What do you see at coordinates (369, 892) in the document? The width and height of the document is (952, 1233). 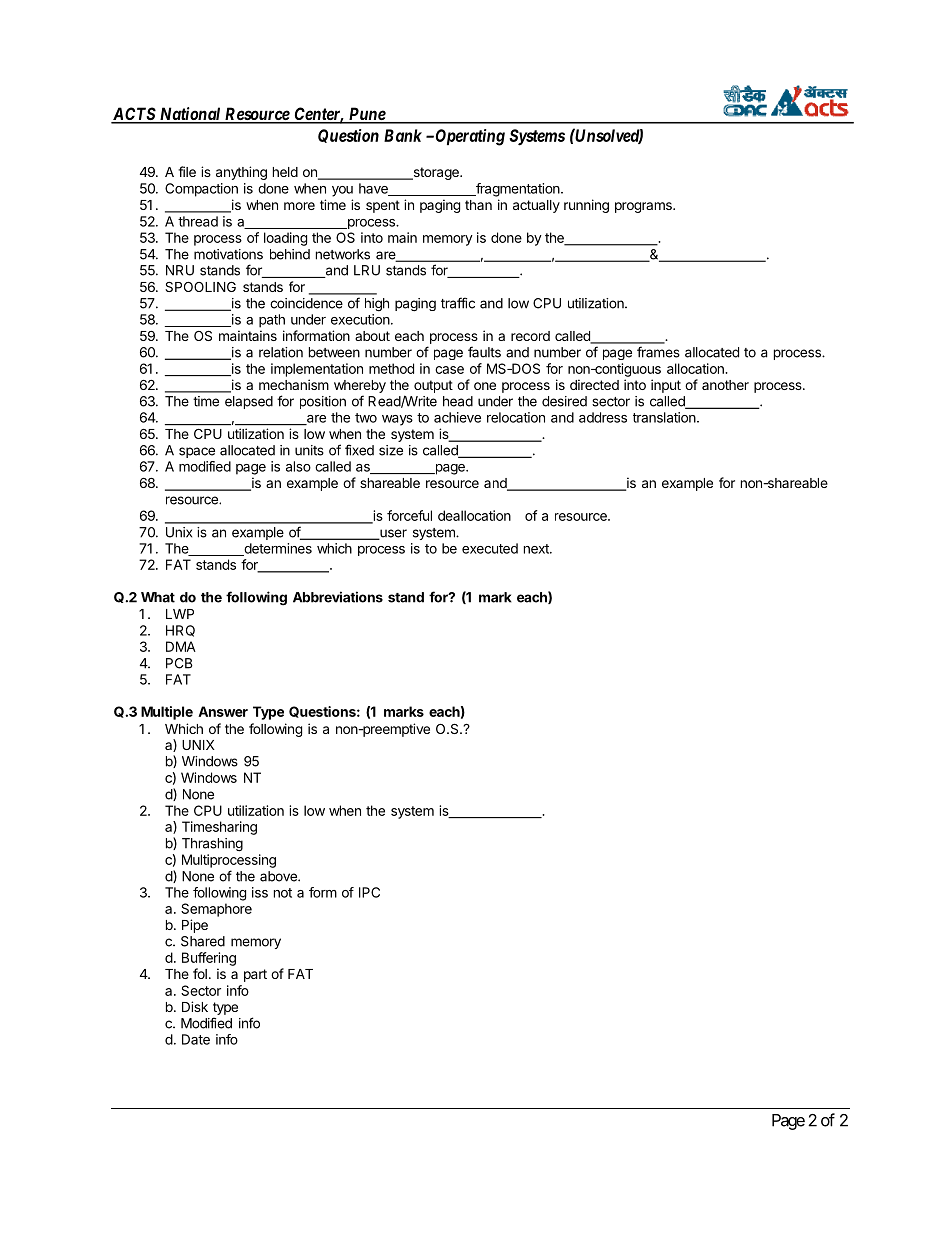 I see `IPC` at bounding box center [369, 892].
